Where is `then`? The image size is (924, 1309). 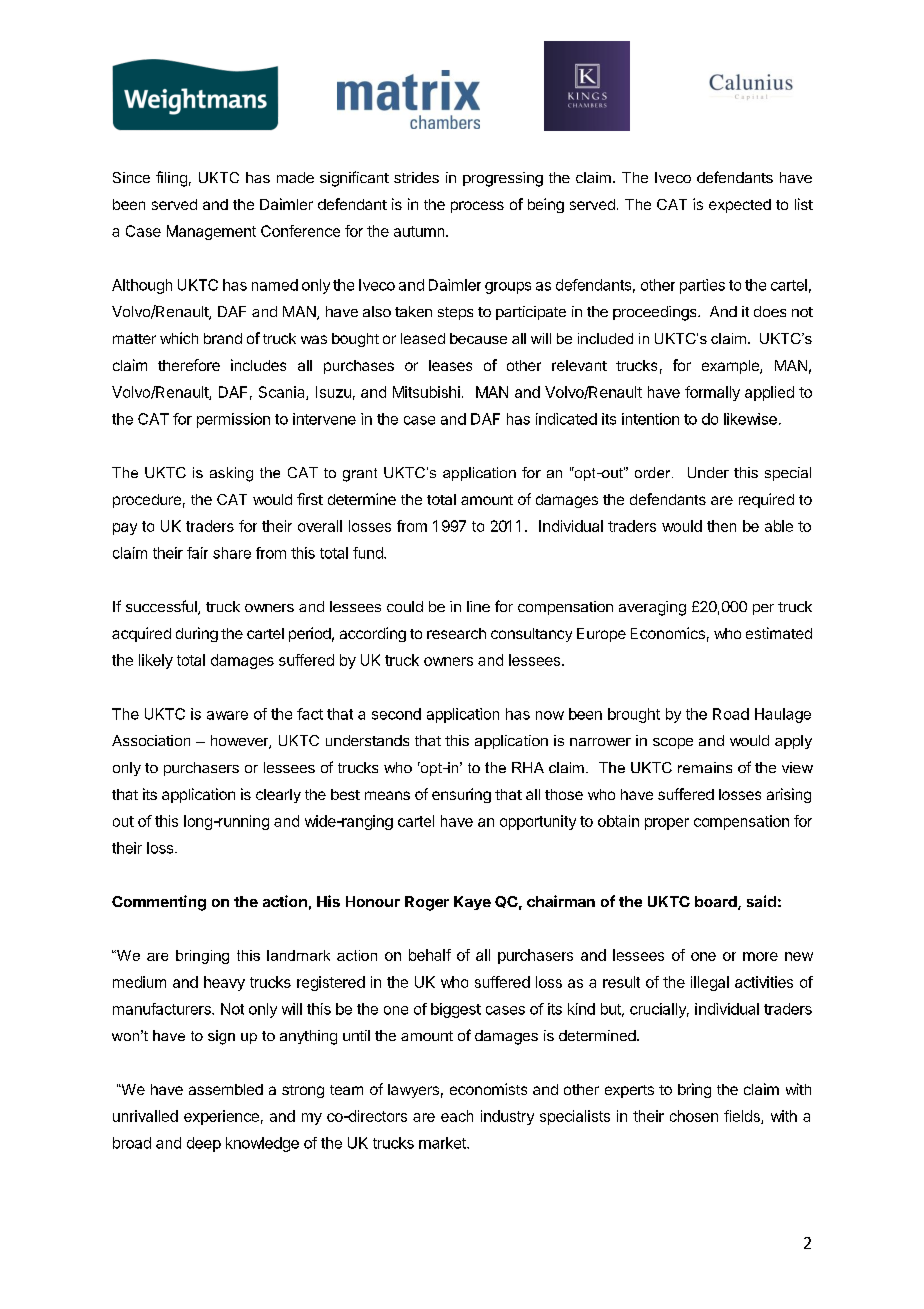
then is located at coordinates (721, 526).
